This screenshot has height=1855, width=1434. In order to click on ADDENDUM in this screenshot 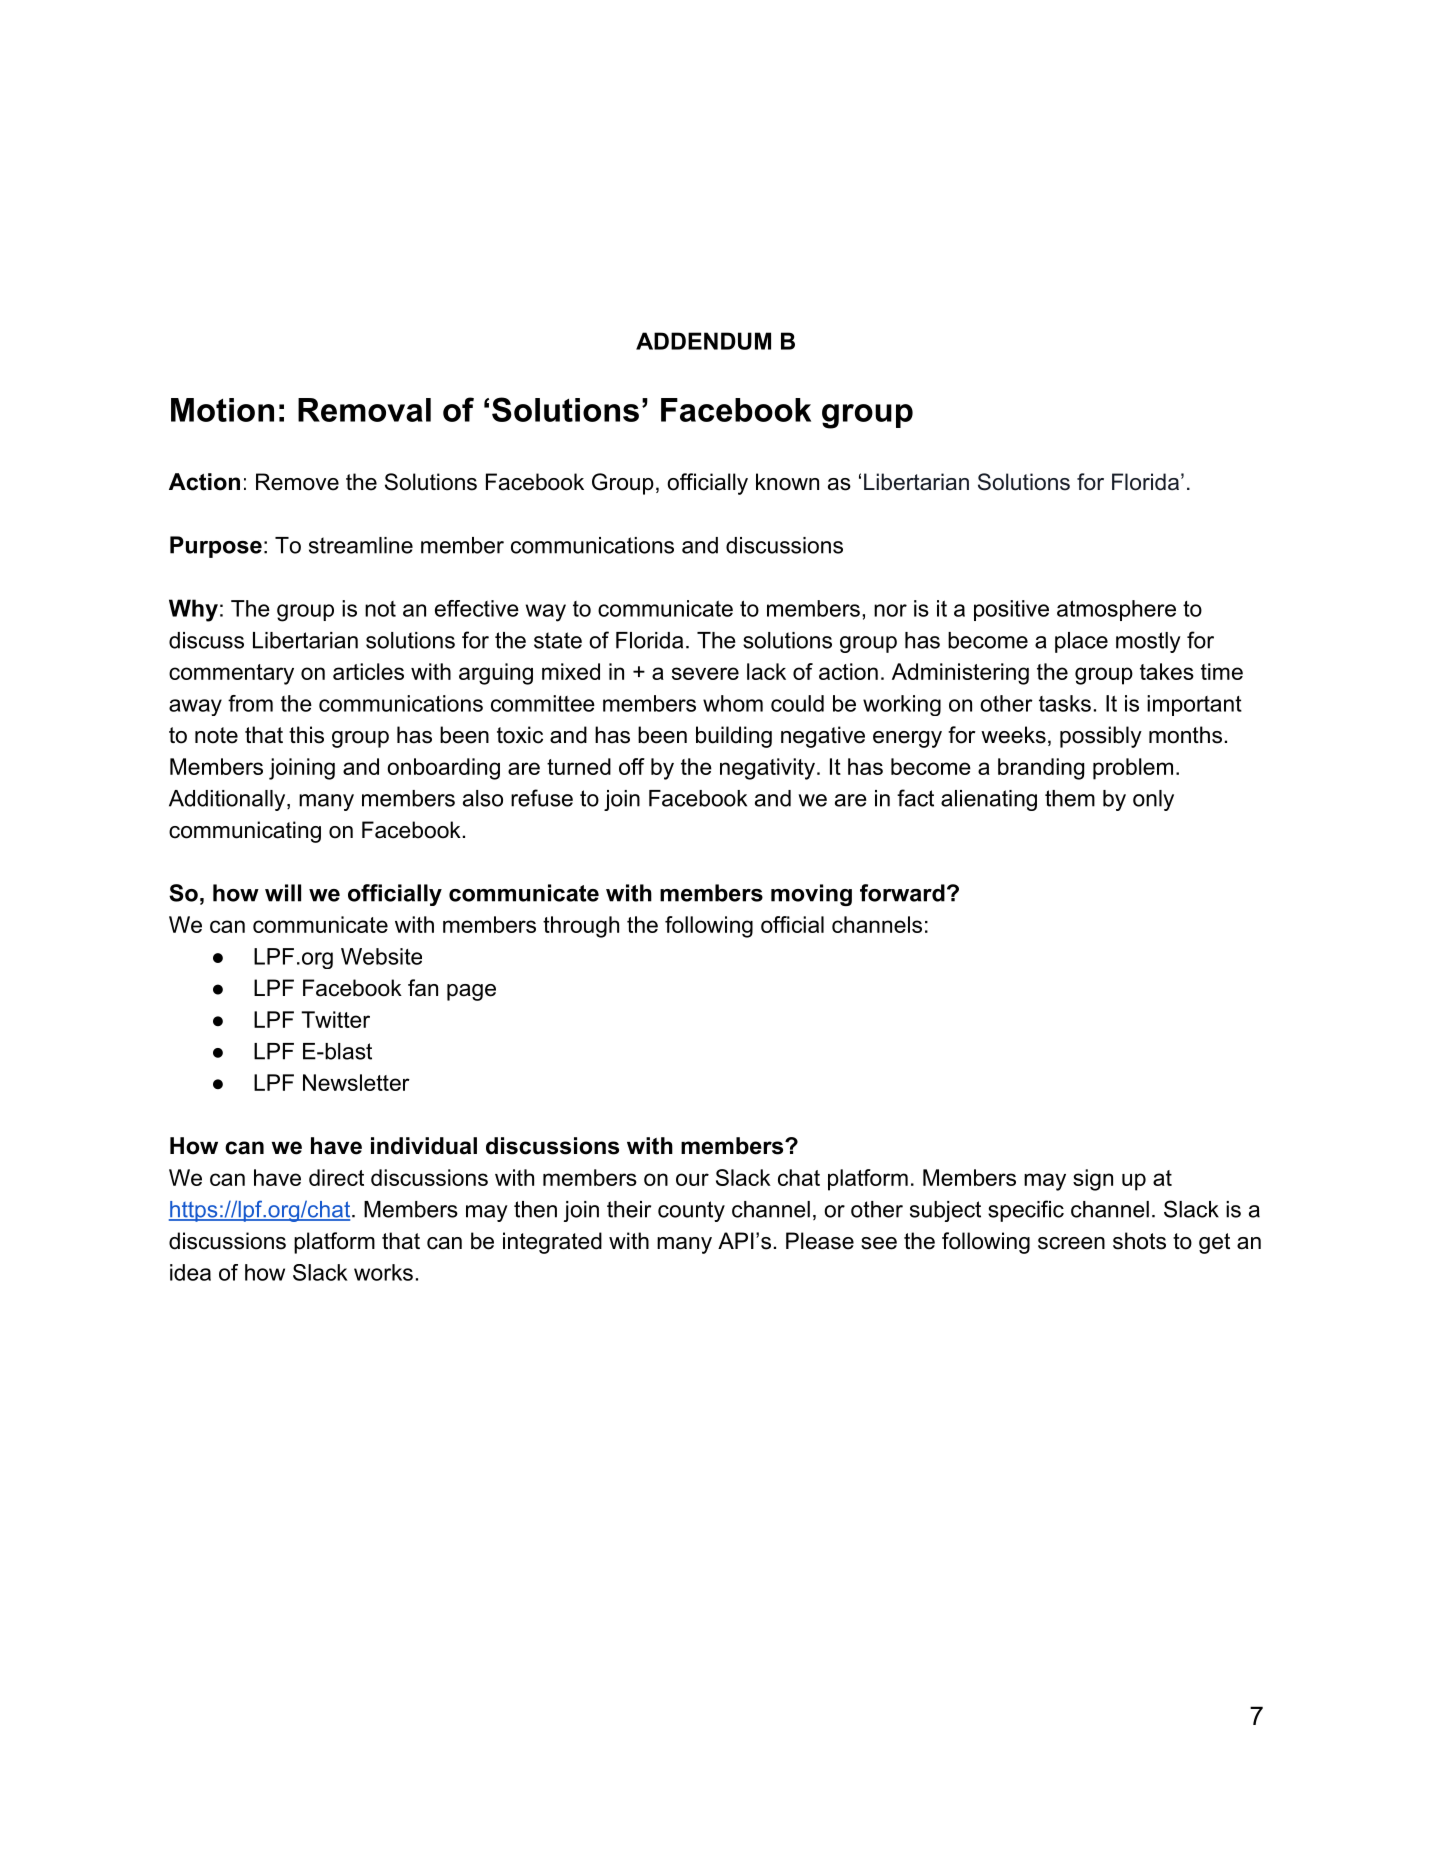, I will do `click(703, 341)`.
